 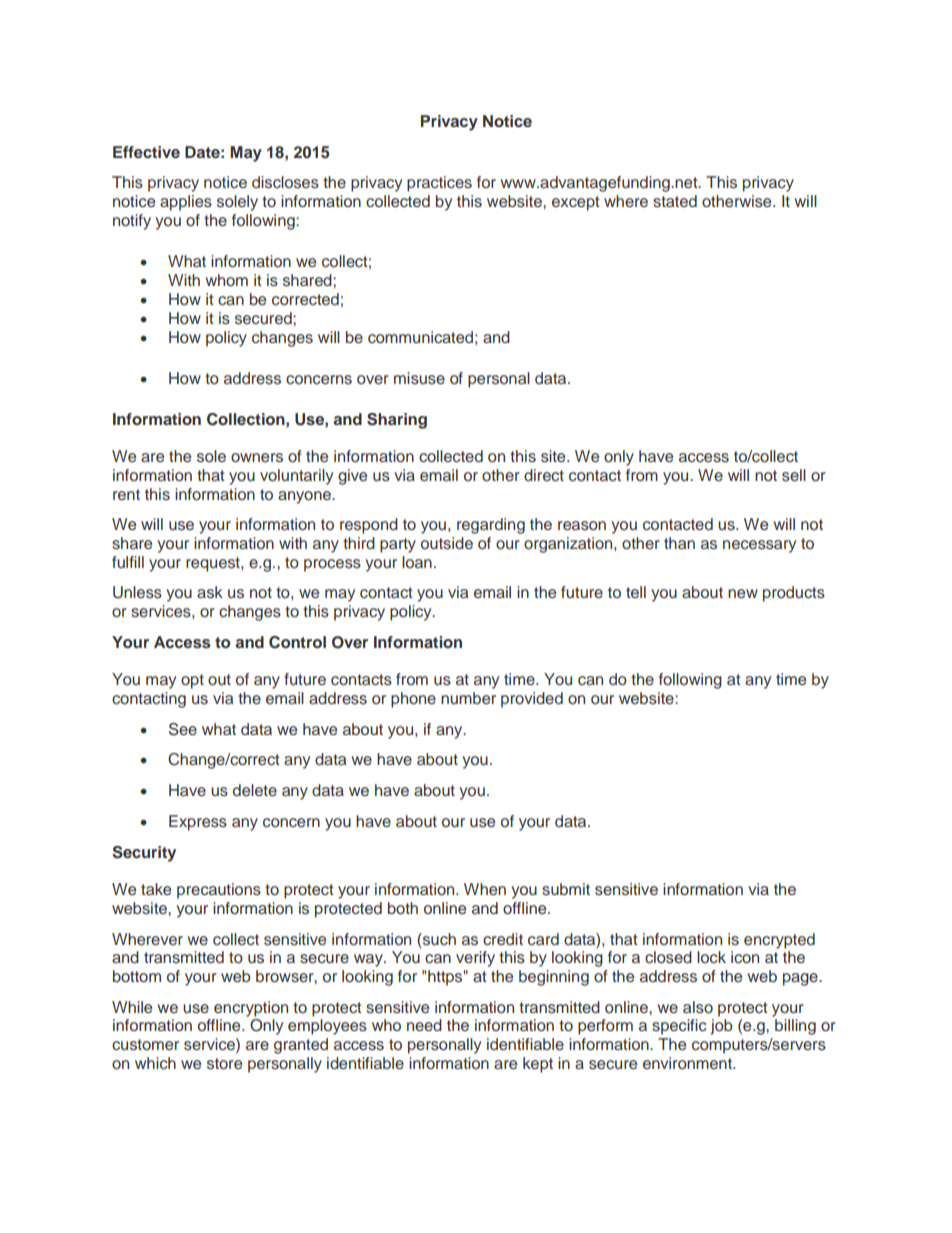 I want to click on applies, so click(x=186, y=203).
